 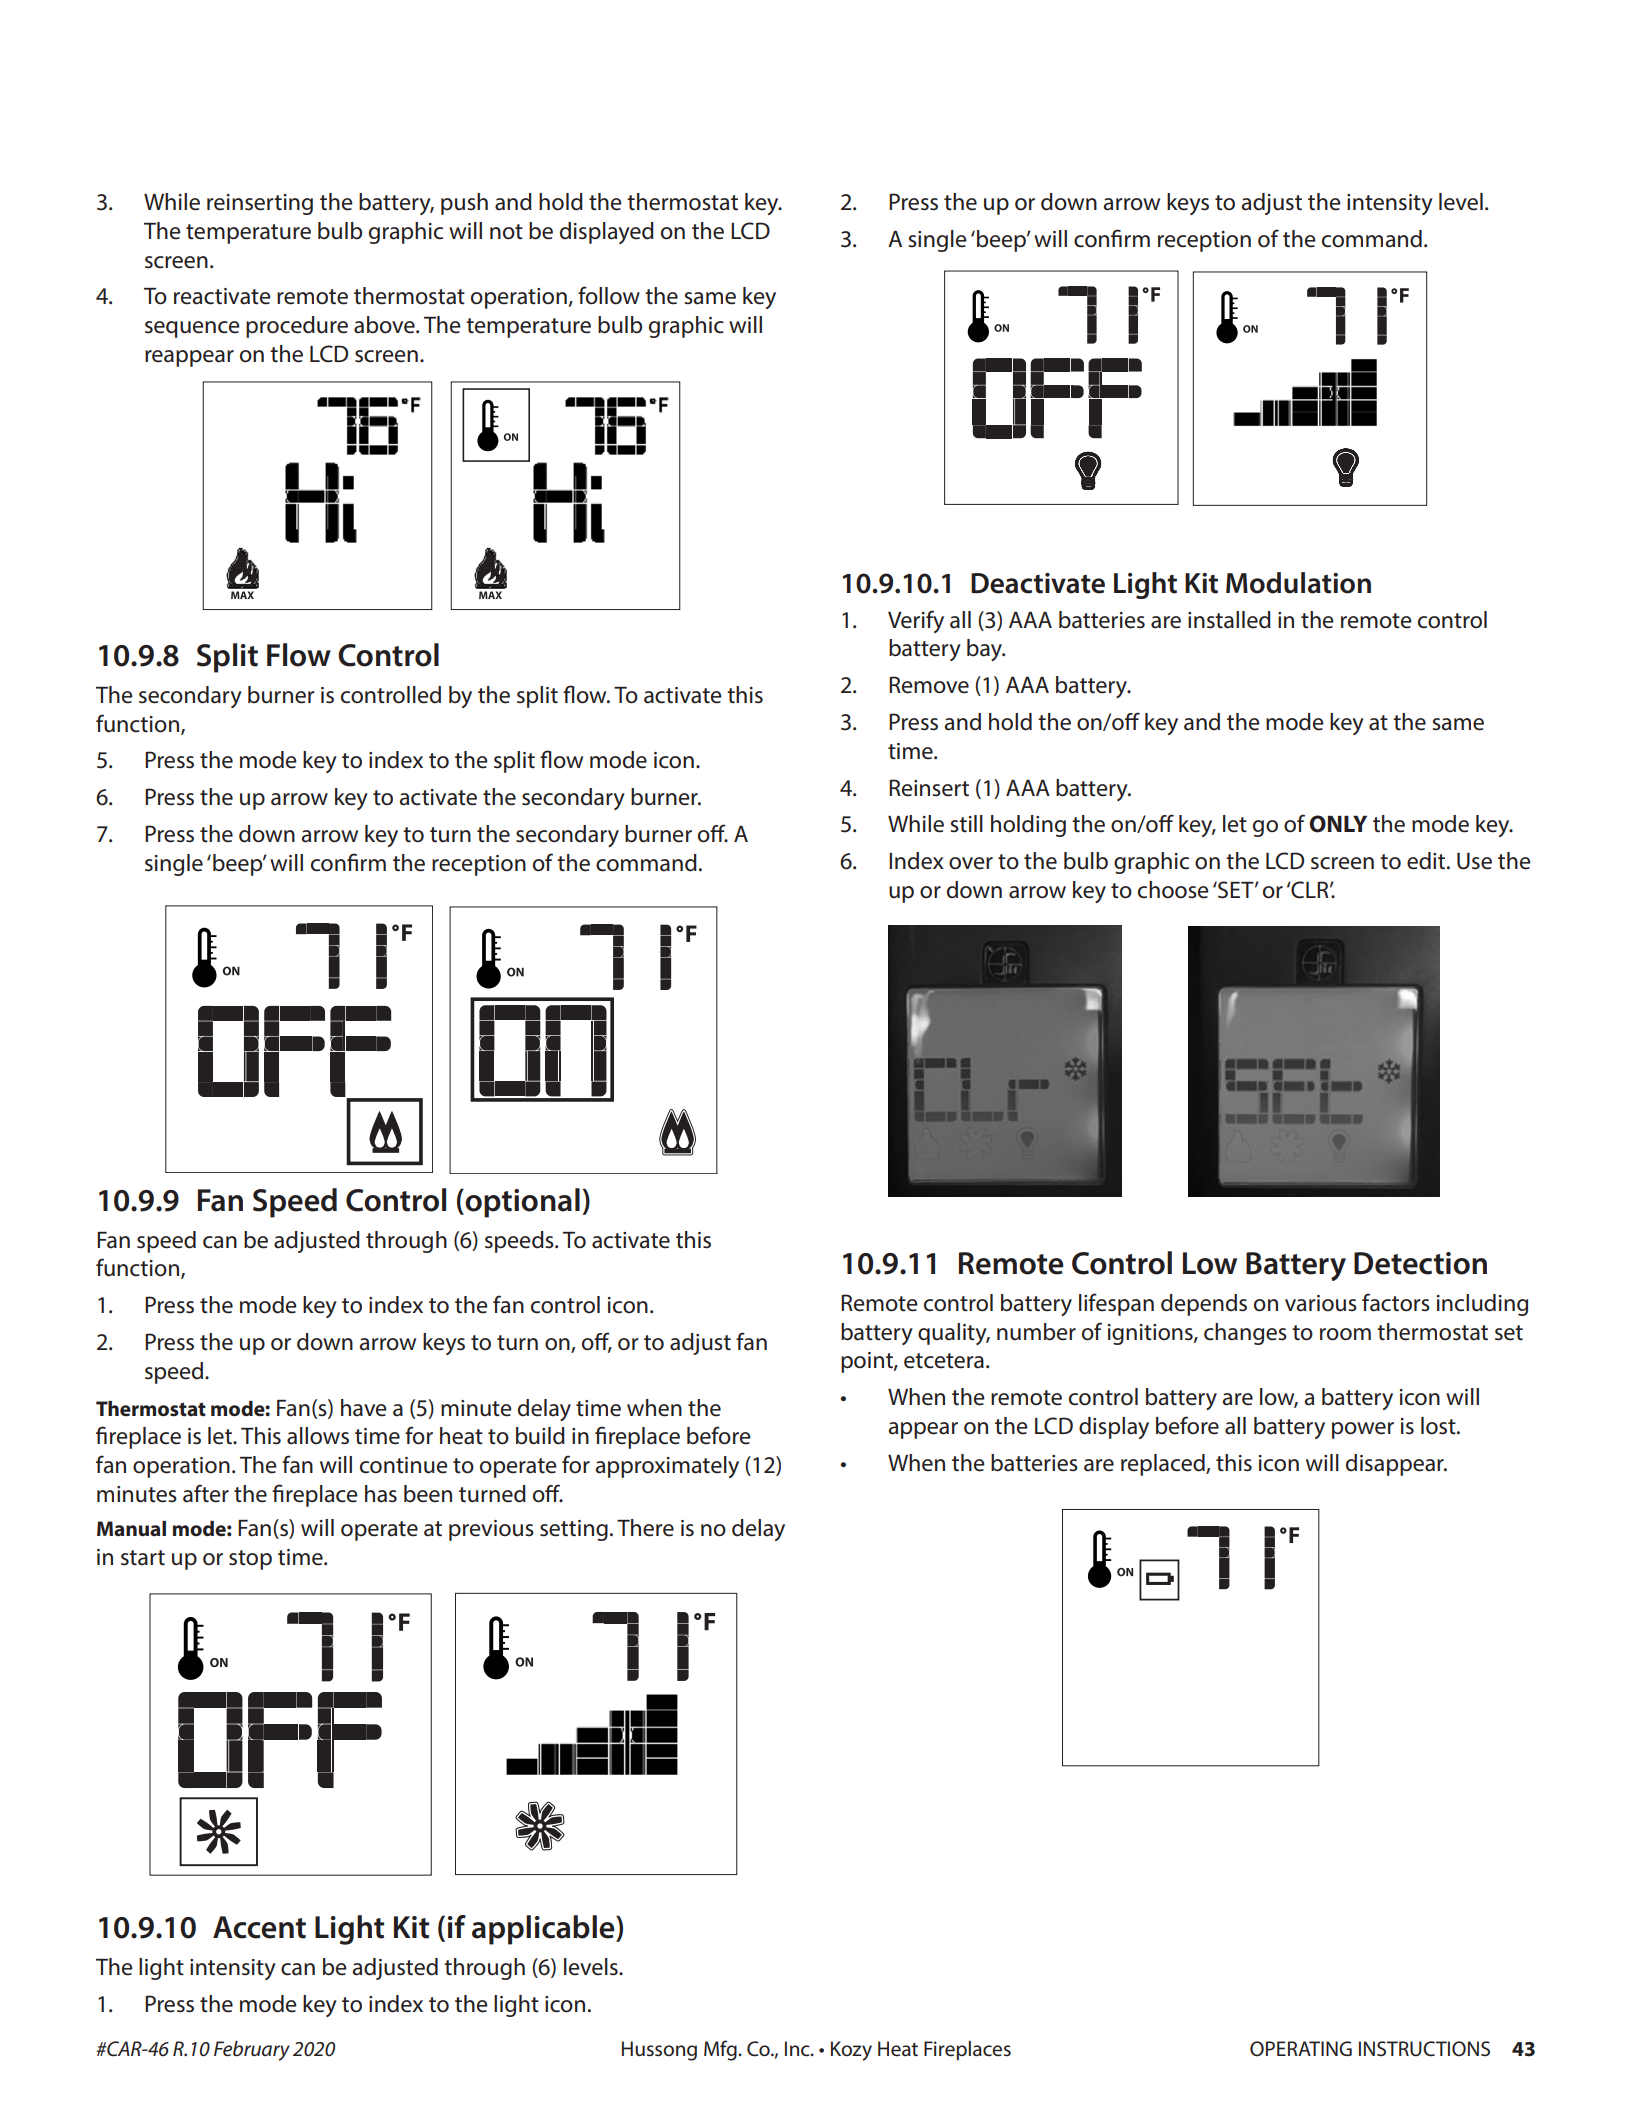 What do you see at coordinates (944, 1361) in the page?
I see `etcetera` at bounding box center [944, 1361].
